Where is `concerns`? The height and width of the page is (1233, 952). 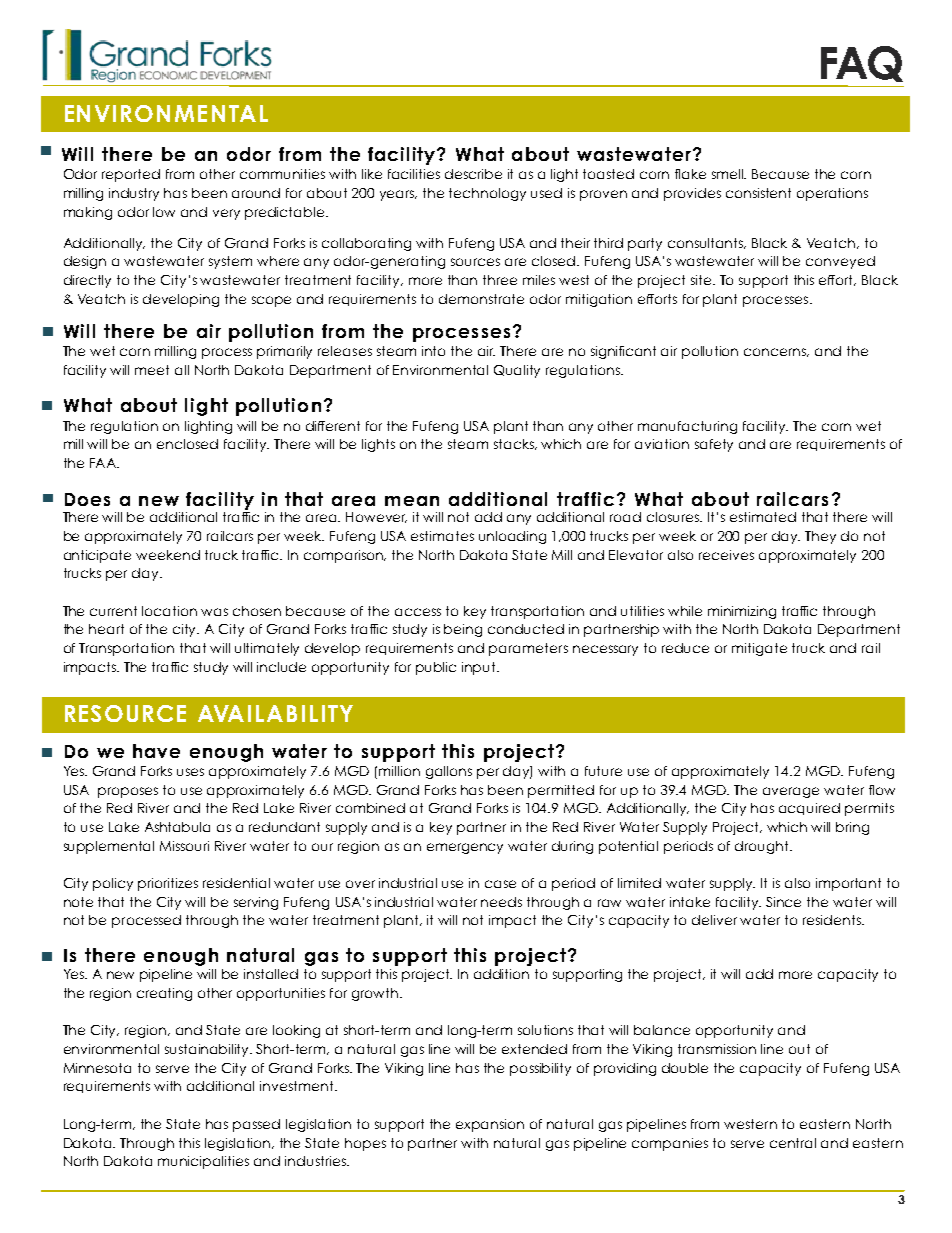 concerns is located at coordinates (776, 352).
